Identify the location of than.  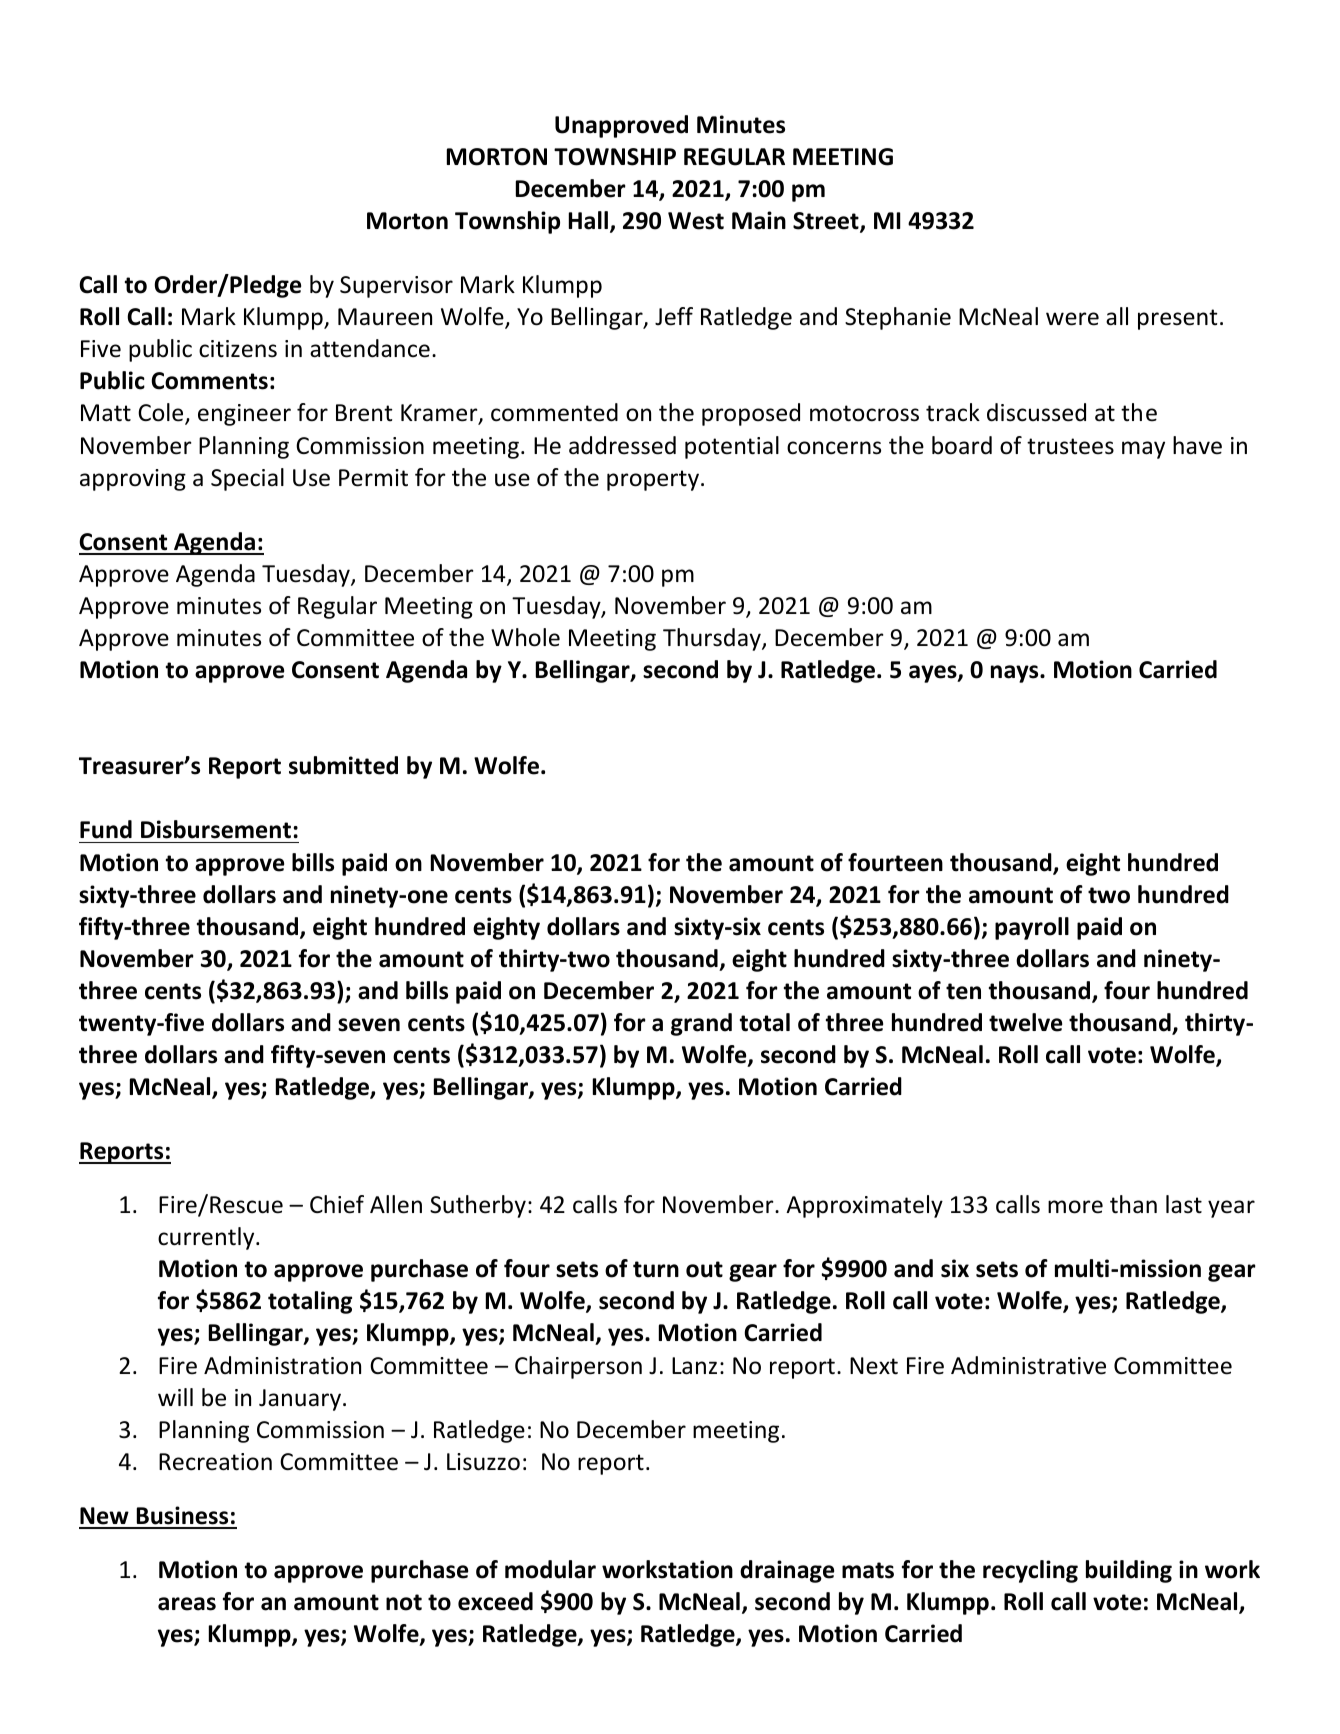
(1133, 1204).
